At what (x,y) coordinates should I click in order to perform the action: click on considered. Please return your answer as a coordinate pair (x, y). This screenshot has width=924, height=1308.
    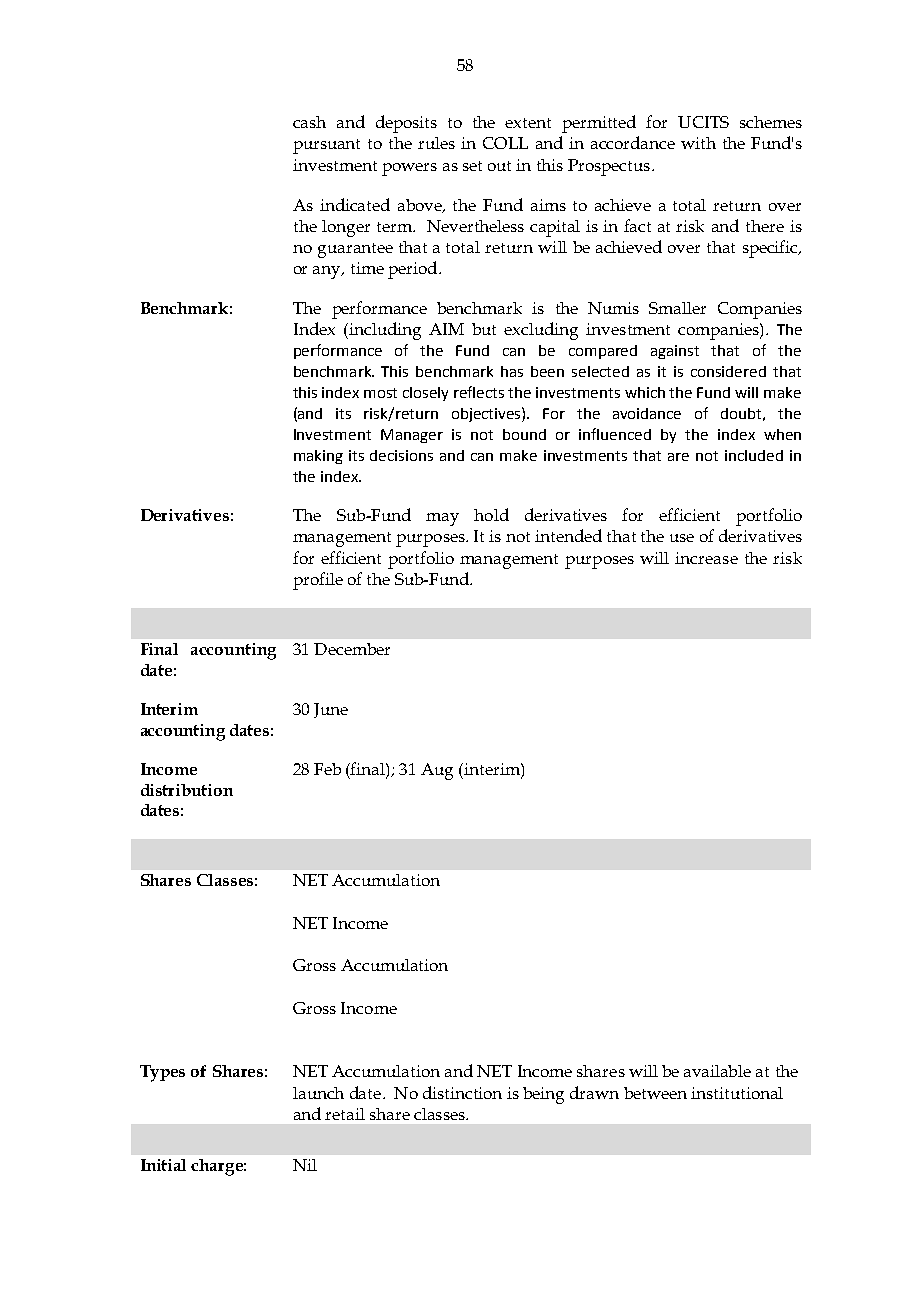
    Looking at the image, I should click on (728, 371).
